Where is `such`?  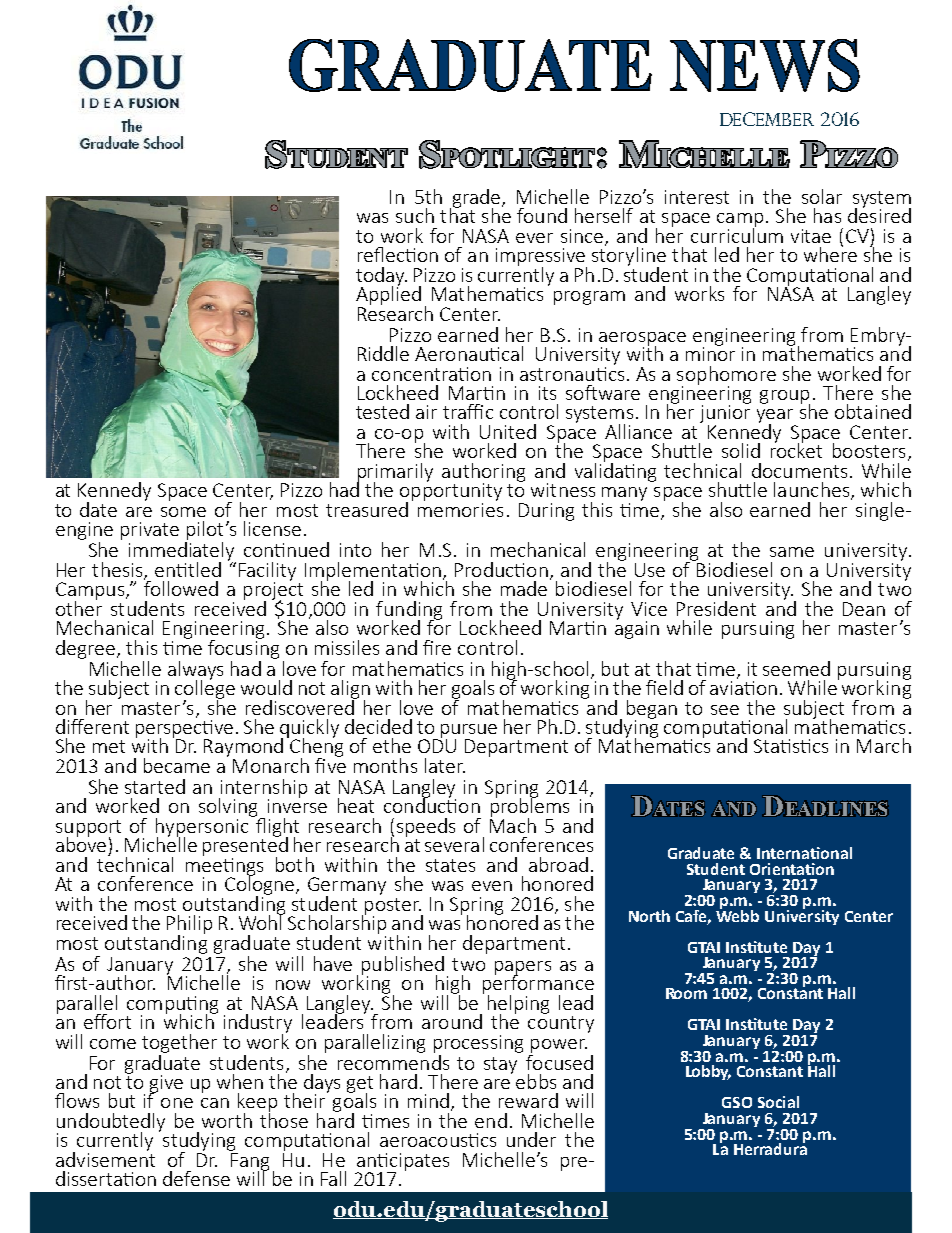
such is located at coordinates (415, 215).
